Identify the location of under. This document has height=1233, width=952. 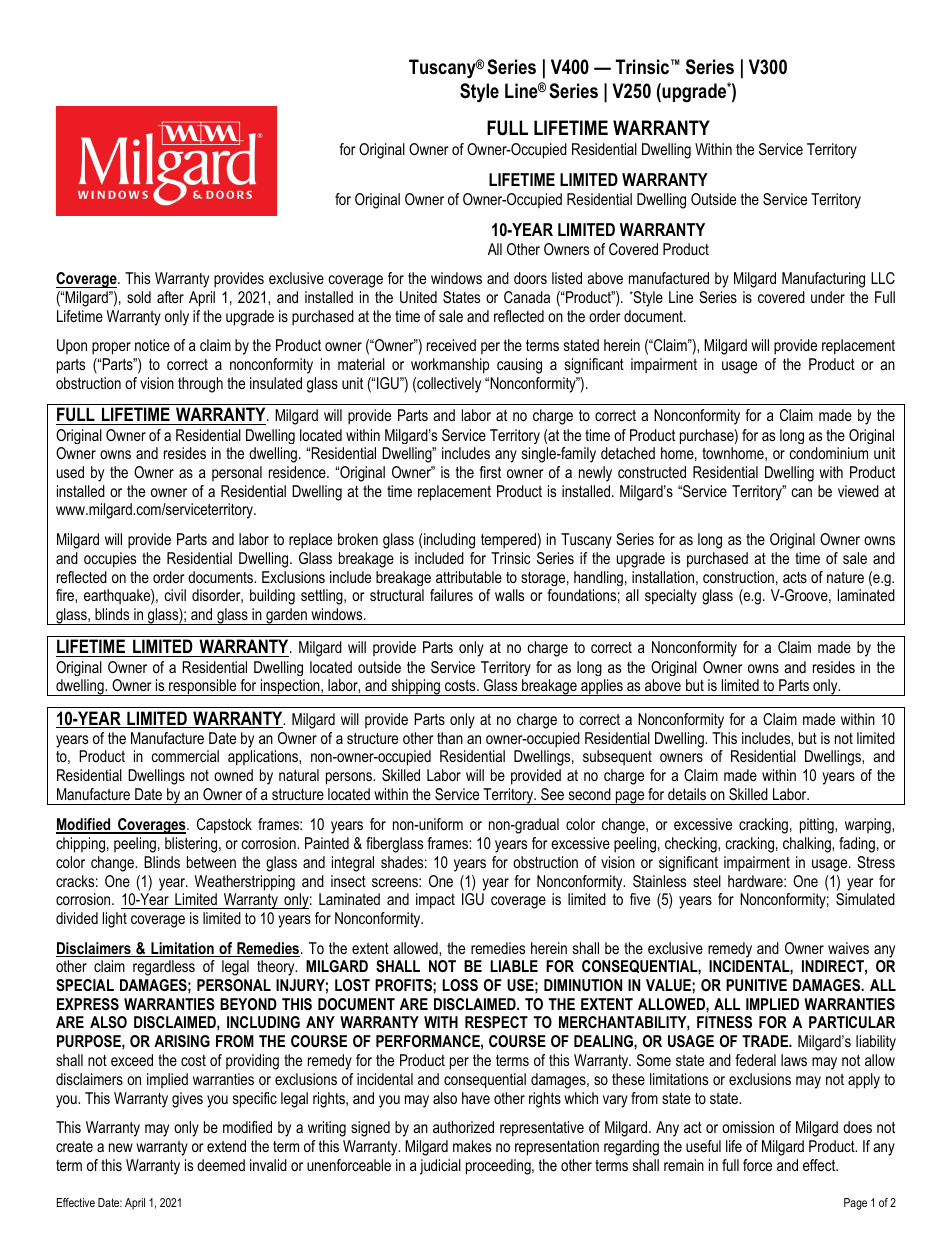
(828, 297).
